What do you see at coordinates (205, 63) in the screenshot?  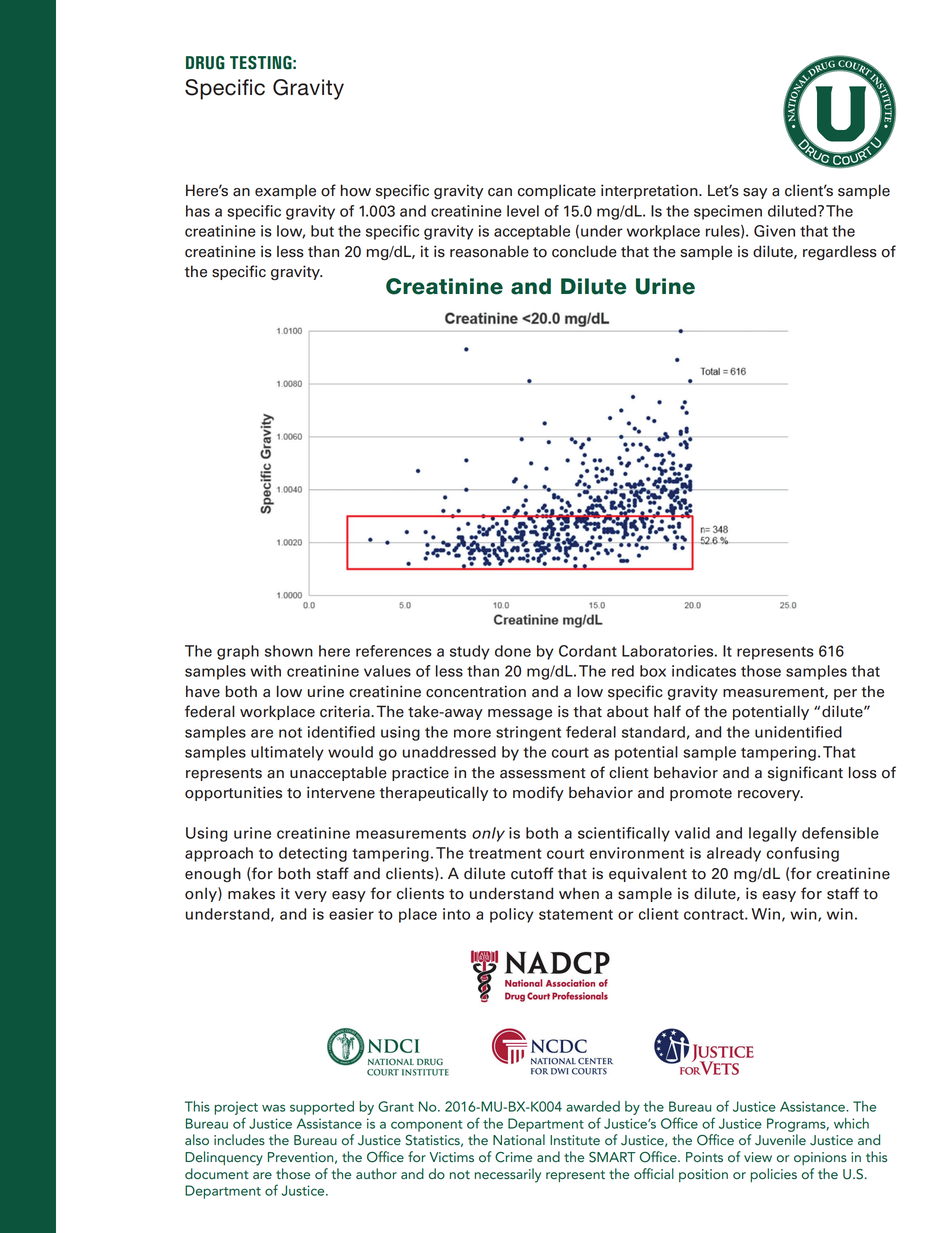 I see `DRUG` at bounding box center [205, 63].
